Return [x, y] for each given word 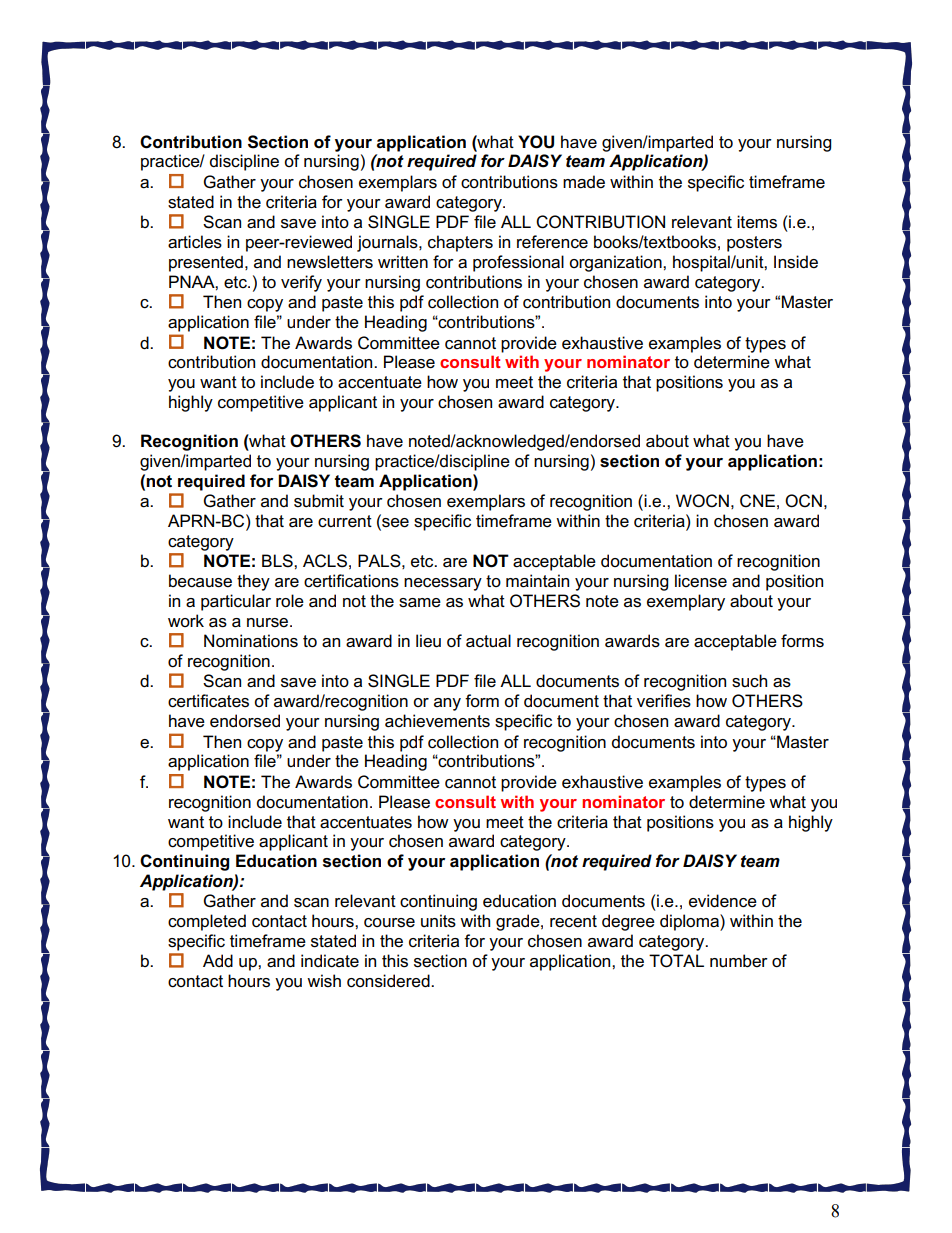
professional [518, 263]
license [701, 581]
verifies [664, 701]
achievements [437, 721]
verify [301, 283]
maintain [537, 581]
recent [573, 921]
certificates [208, 701]
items [757, 222]
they [253, 582]
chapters [460, 243]
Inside [796, 262]
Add [218, 960]
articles [195, 242]
